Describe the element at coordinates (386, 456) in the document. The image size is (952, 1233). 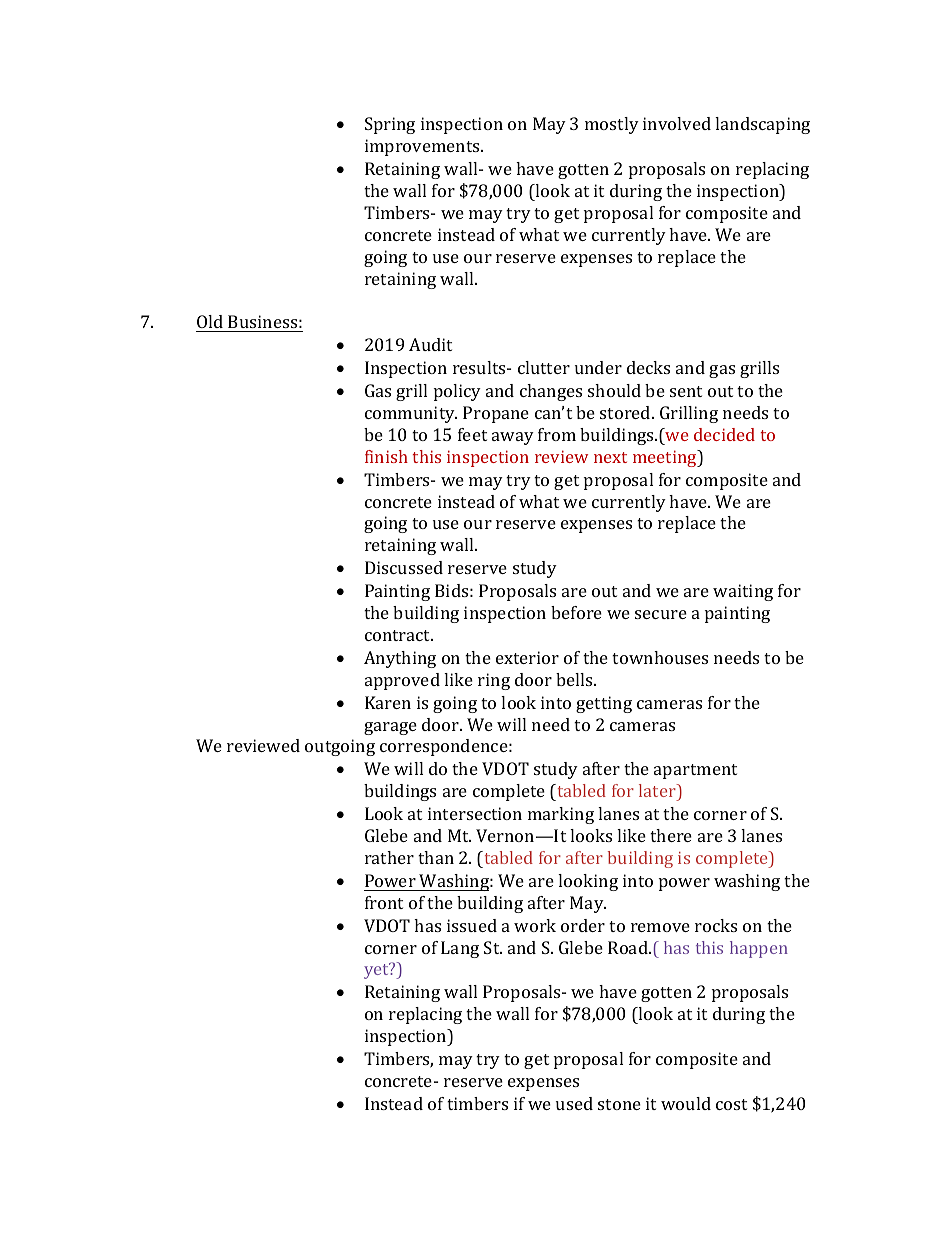
I see `finish` at that location.
